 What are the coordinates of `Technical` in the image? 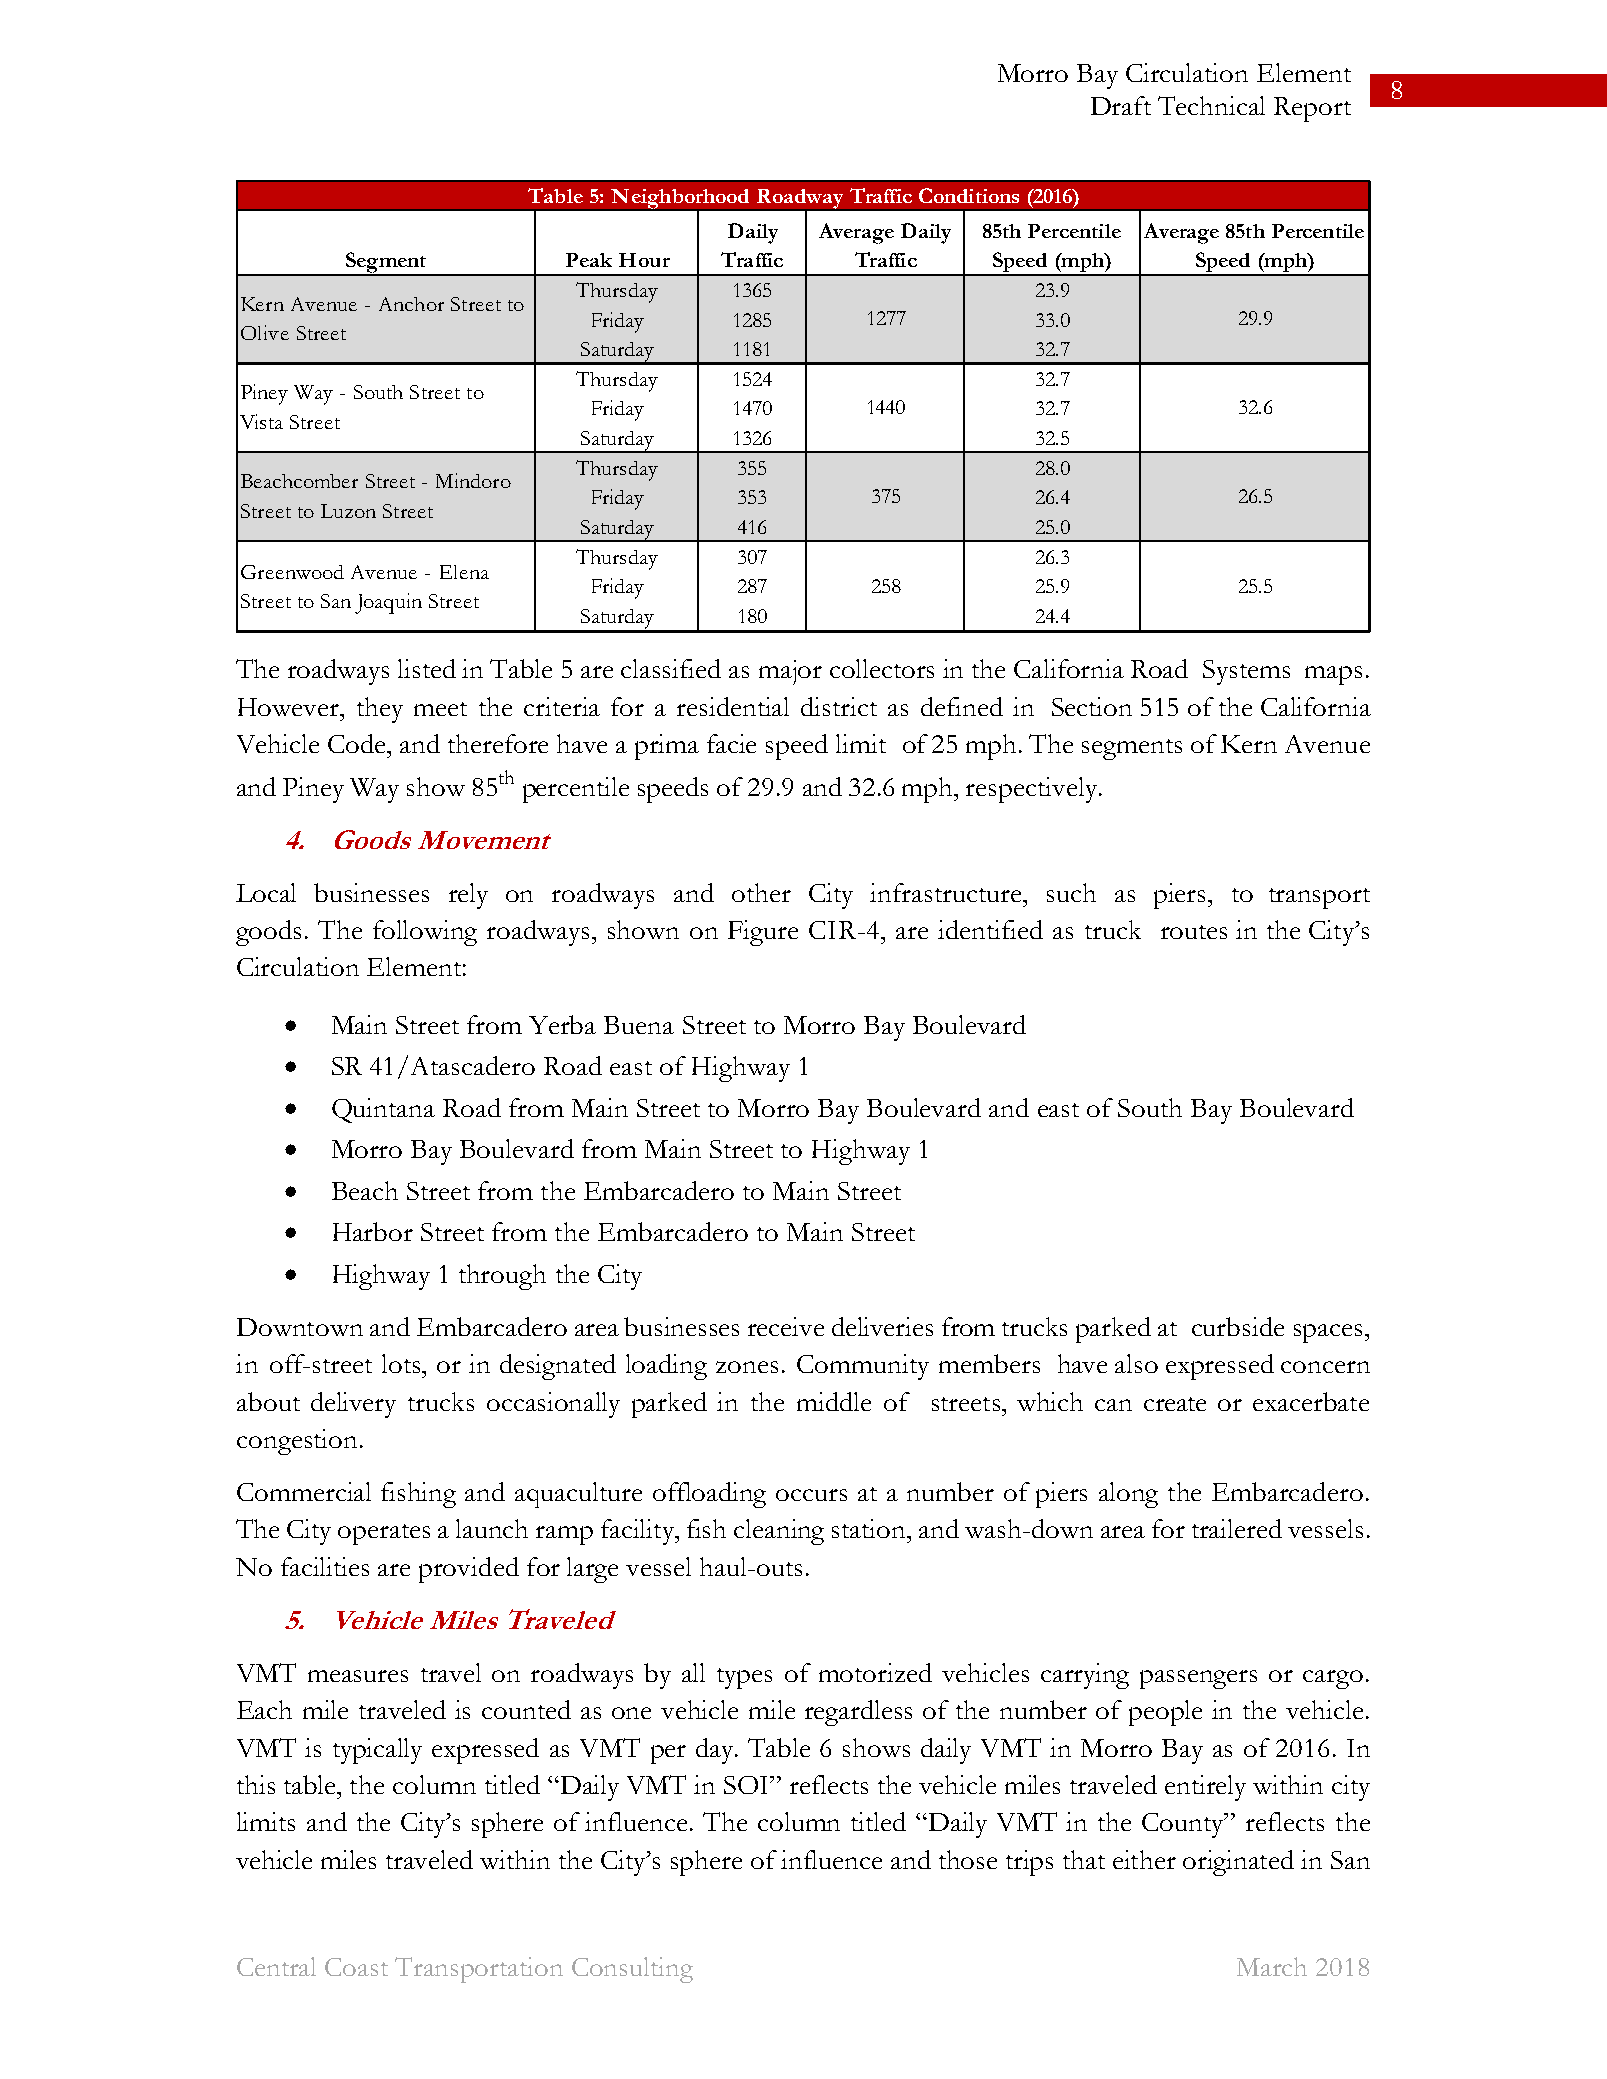 It's located at (1211, 105).
